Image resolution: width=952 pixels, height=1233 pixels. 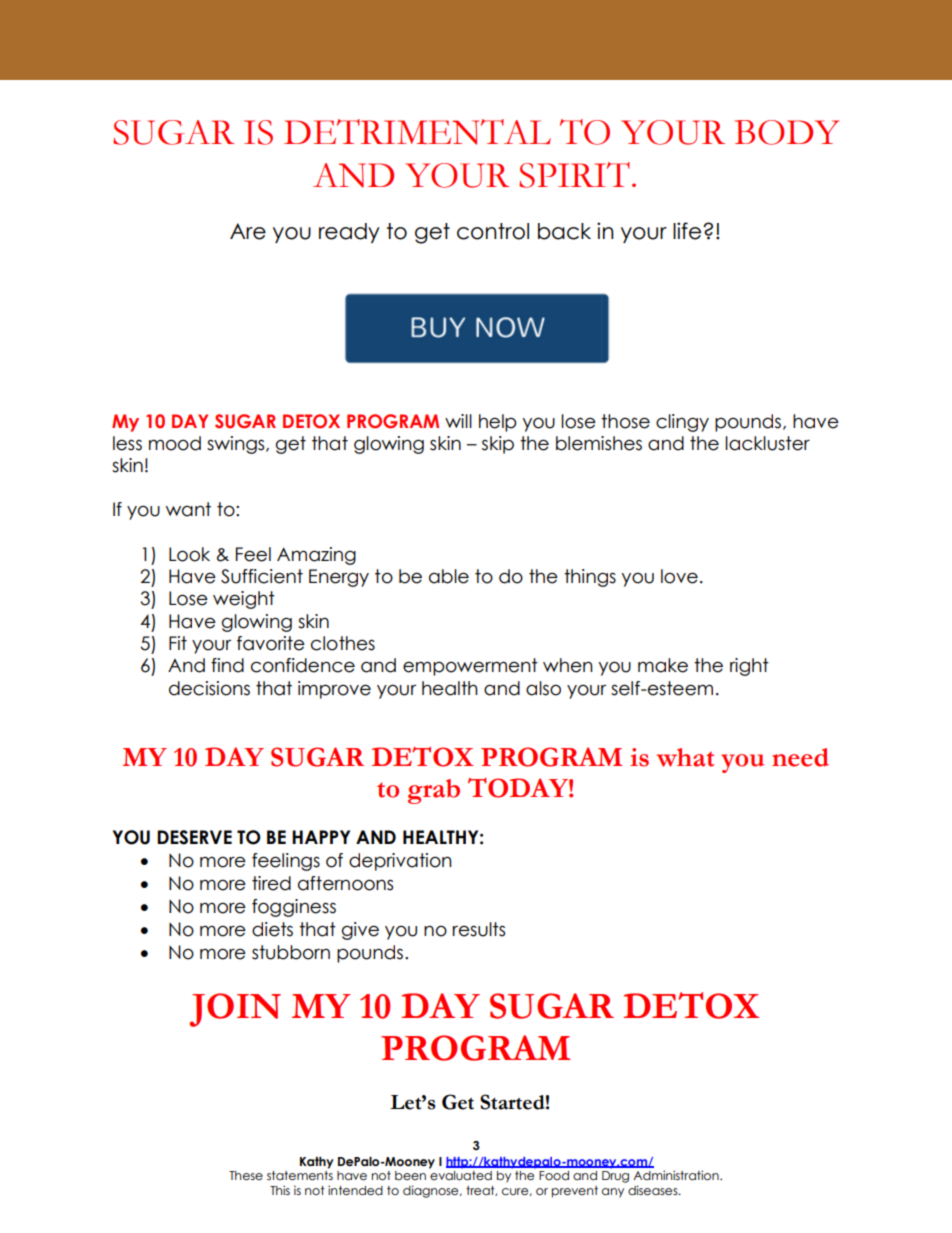 What do you see at coordinates (434, 791) in the document?
I see `grab` at bounding box center [434, 791].
